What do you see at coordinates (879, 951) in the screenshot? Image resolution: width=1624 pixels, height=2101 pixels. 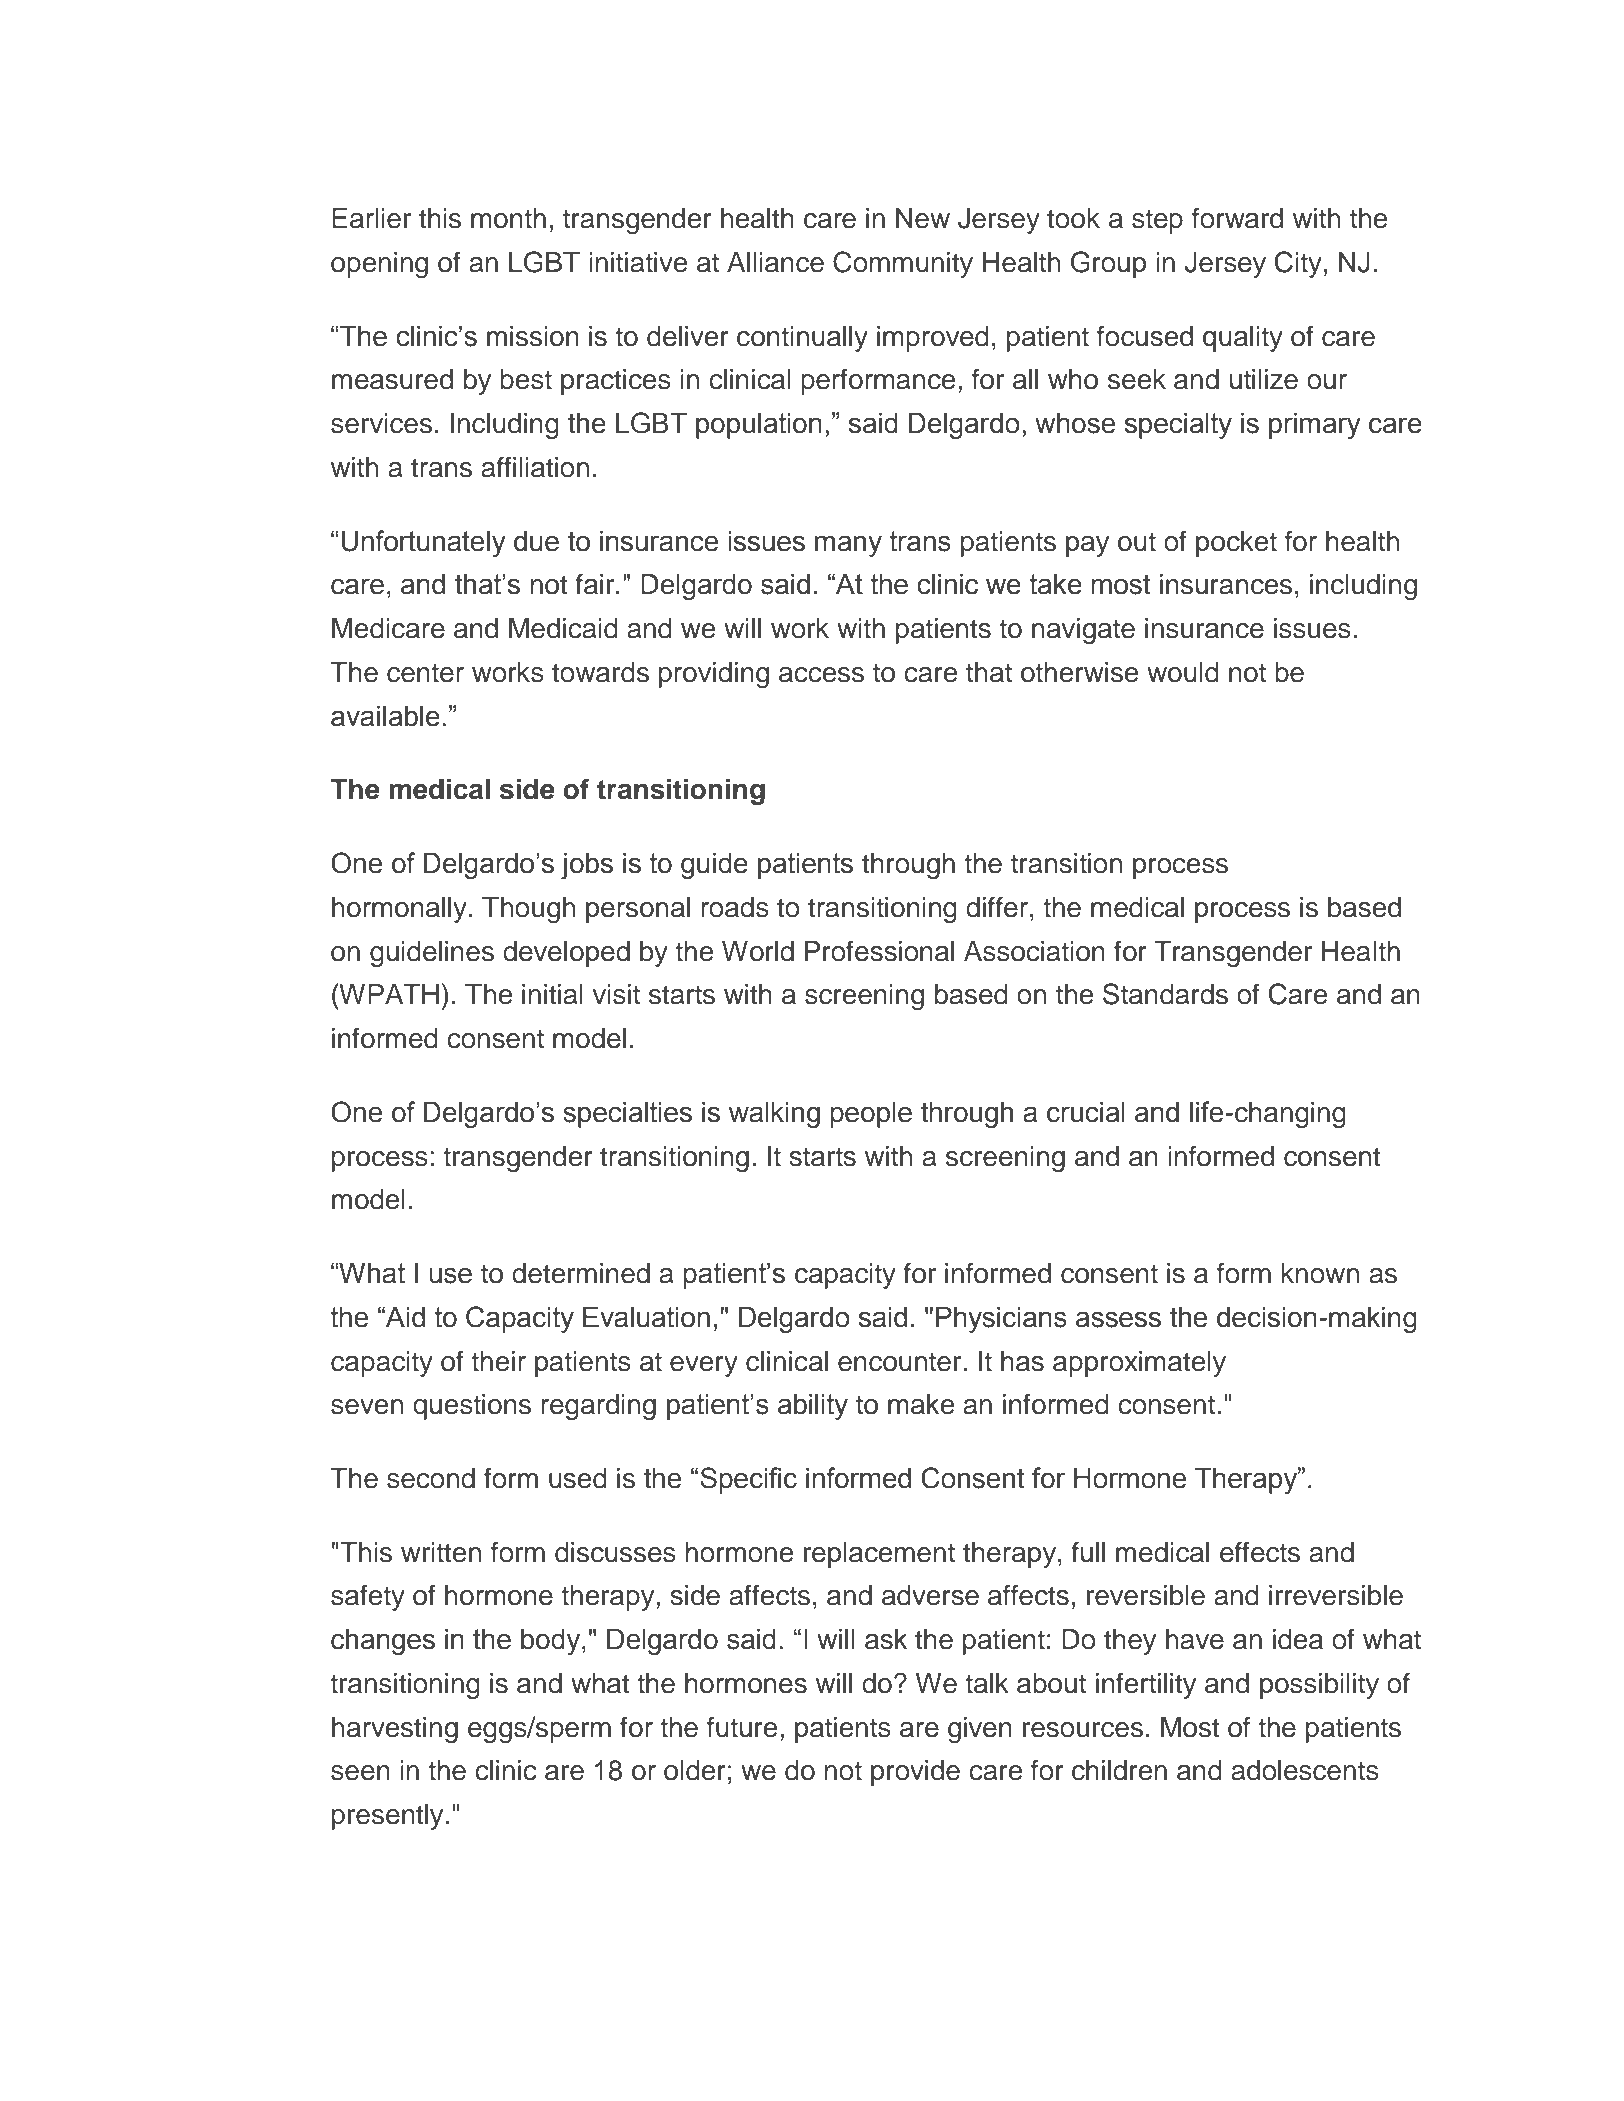 I see `Professional` at bounding box center [879, 951].
